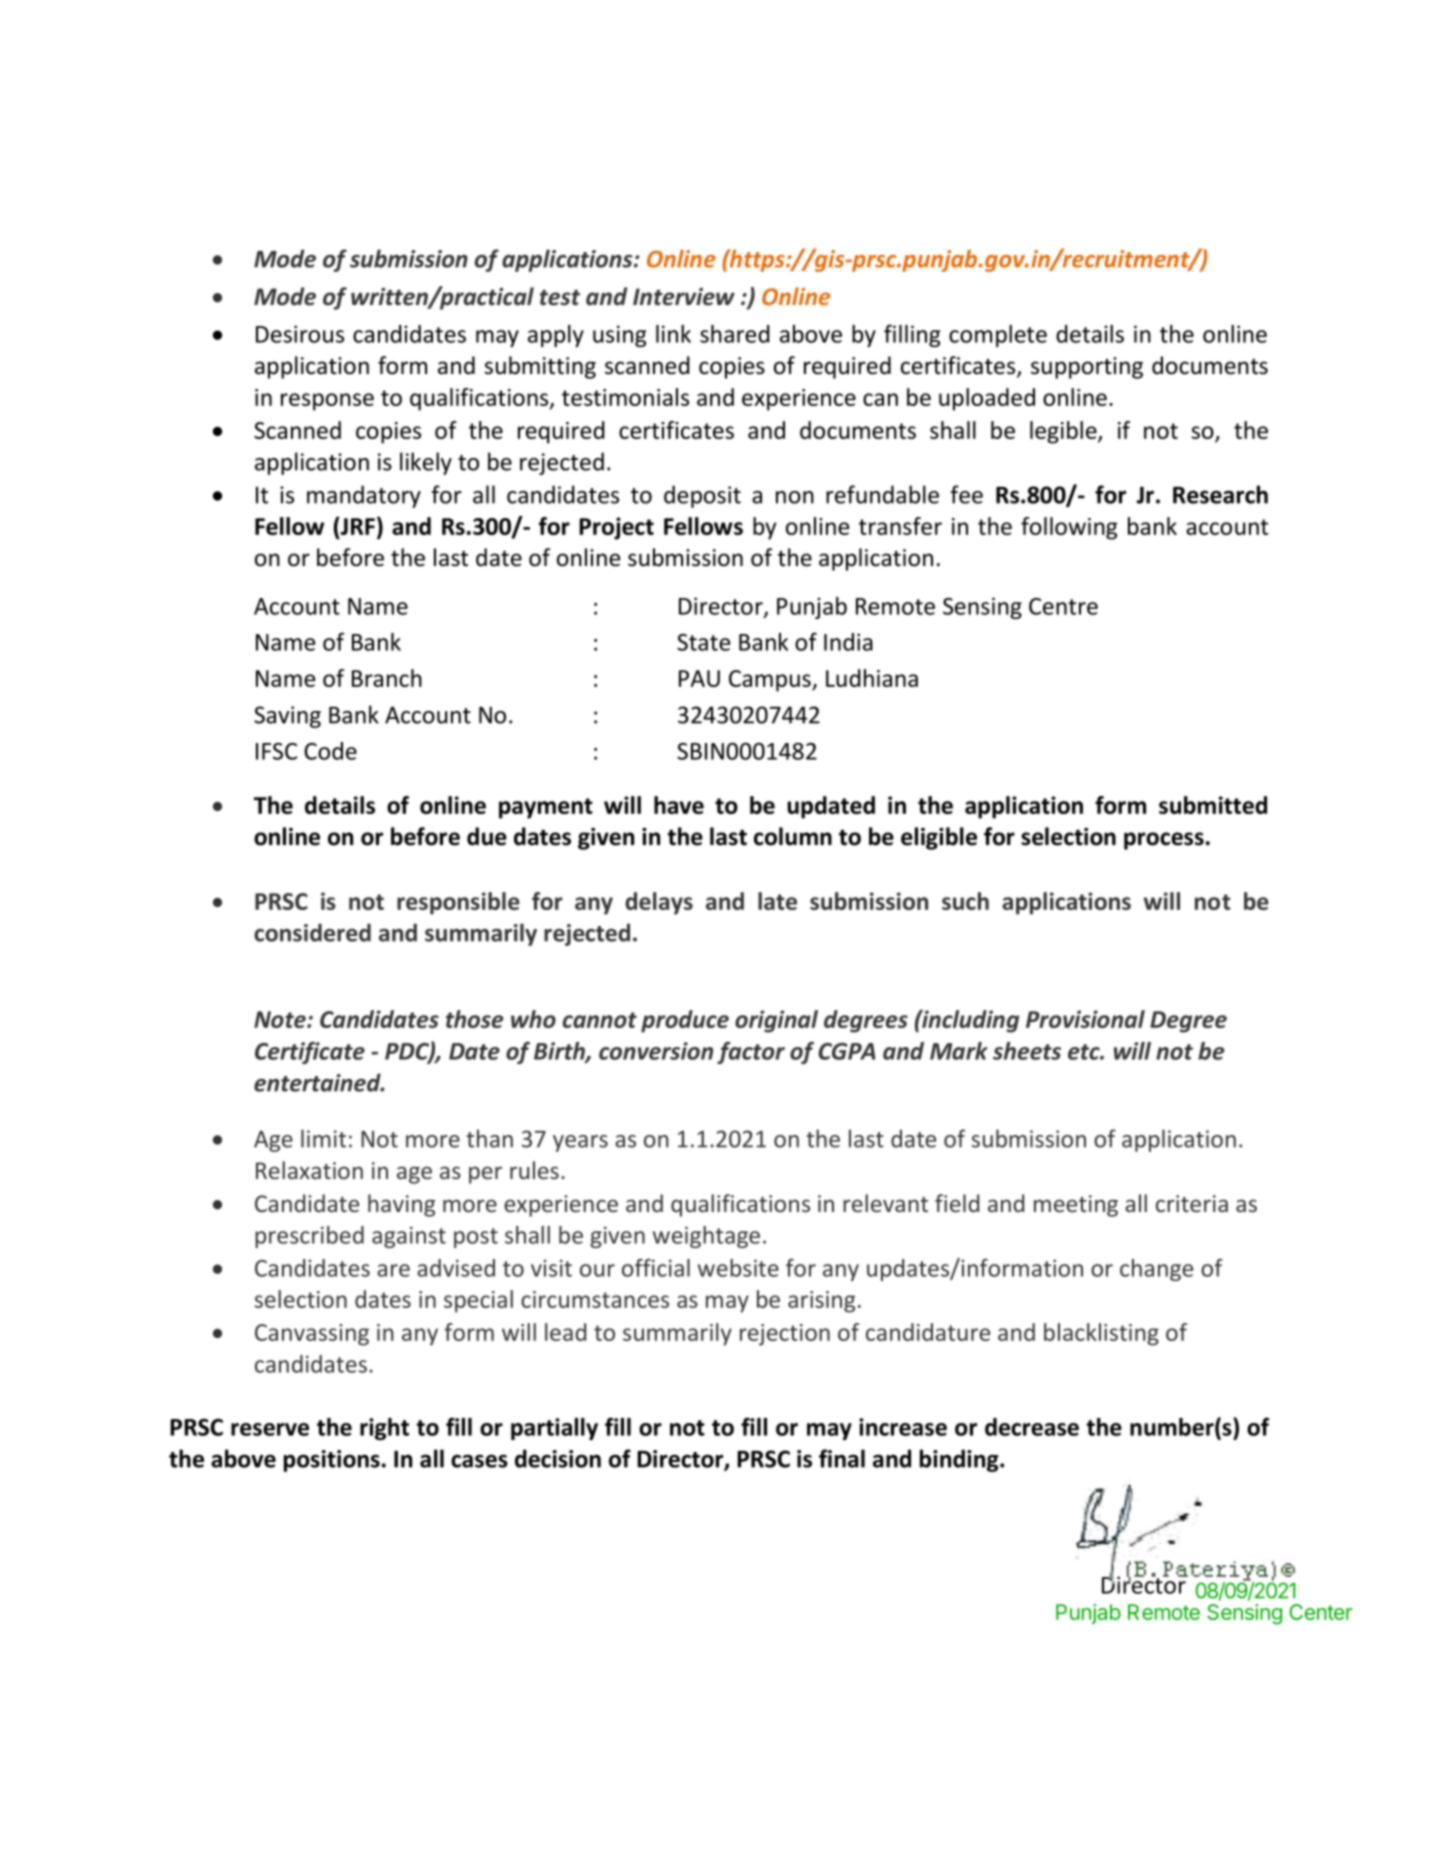 This screenshot has width=1438, height=1861. I want to click on shared, so click(735, 334).
